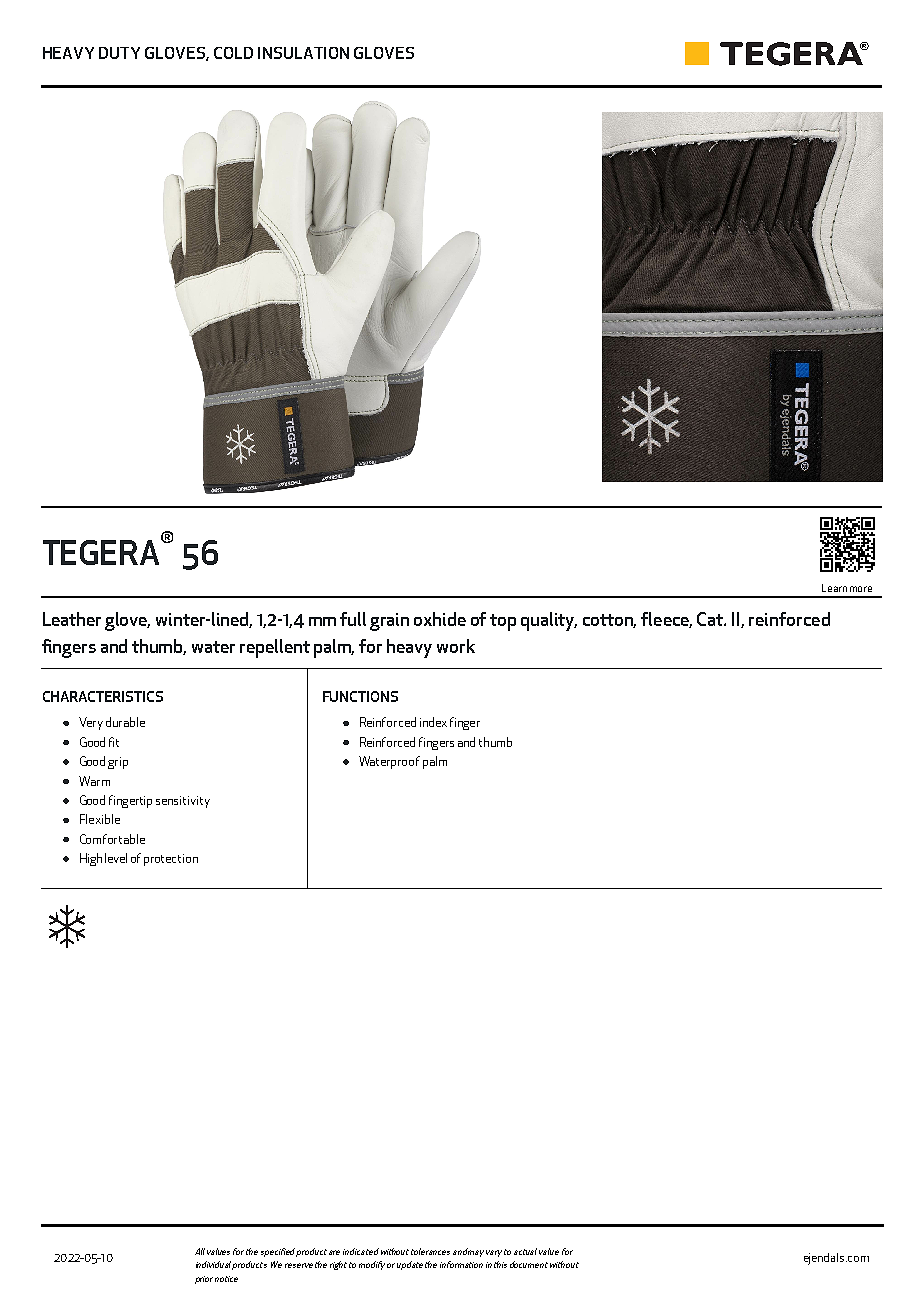 This document has width=924, height=1308. Describe the element at coordinates (503, 622) in the document. I see `top` at that location.
